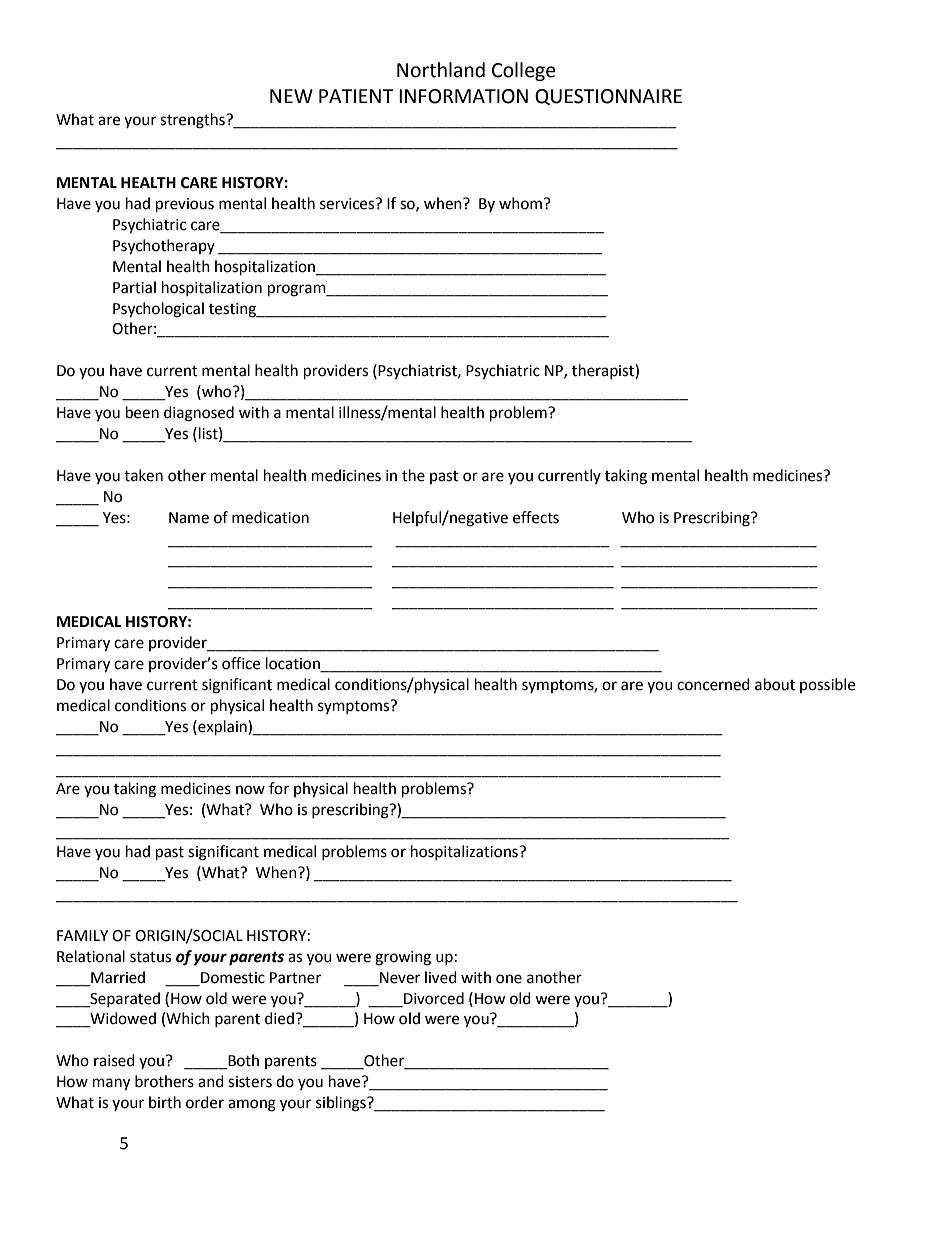 The width and height of the image is (952, 1233). I want to click on INFORMATION, so click(463, 96).
